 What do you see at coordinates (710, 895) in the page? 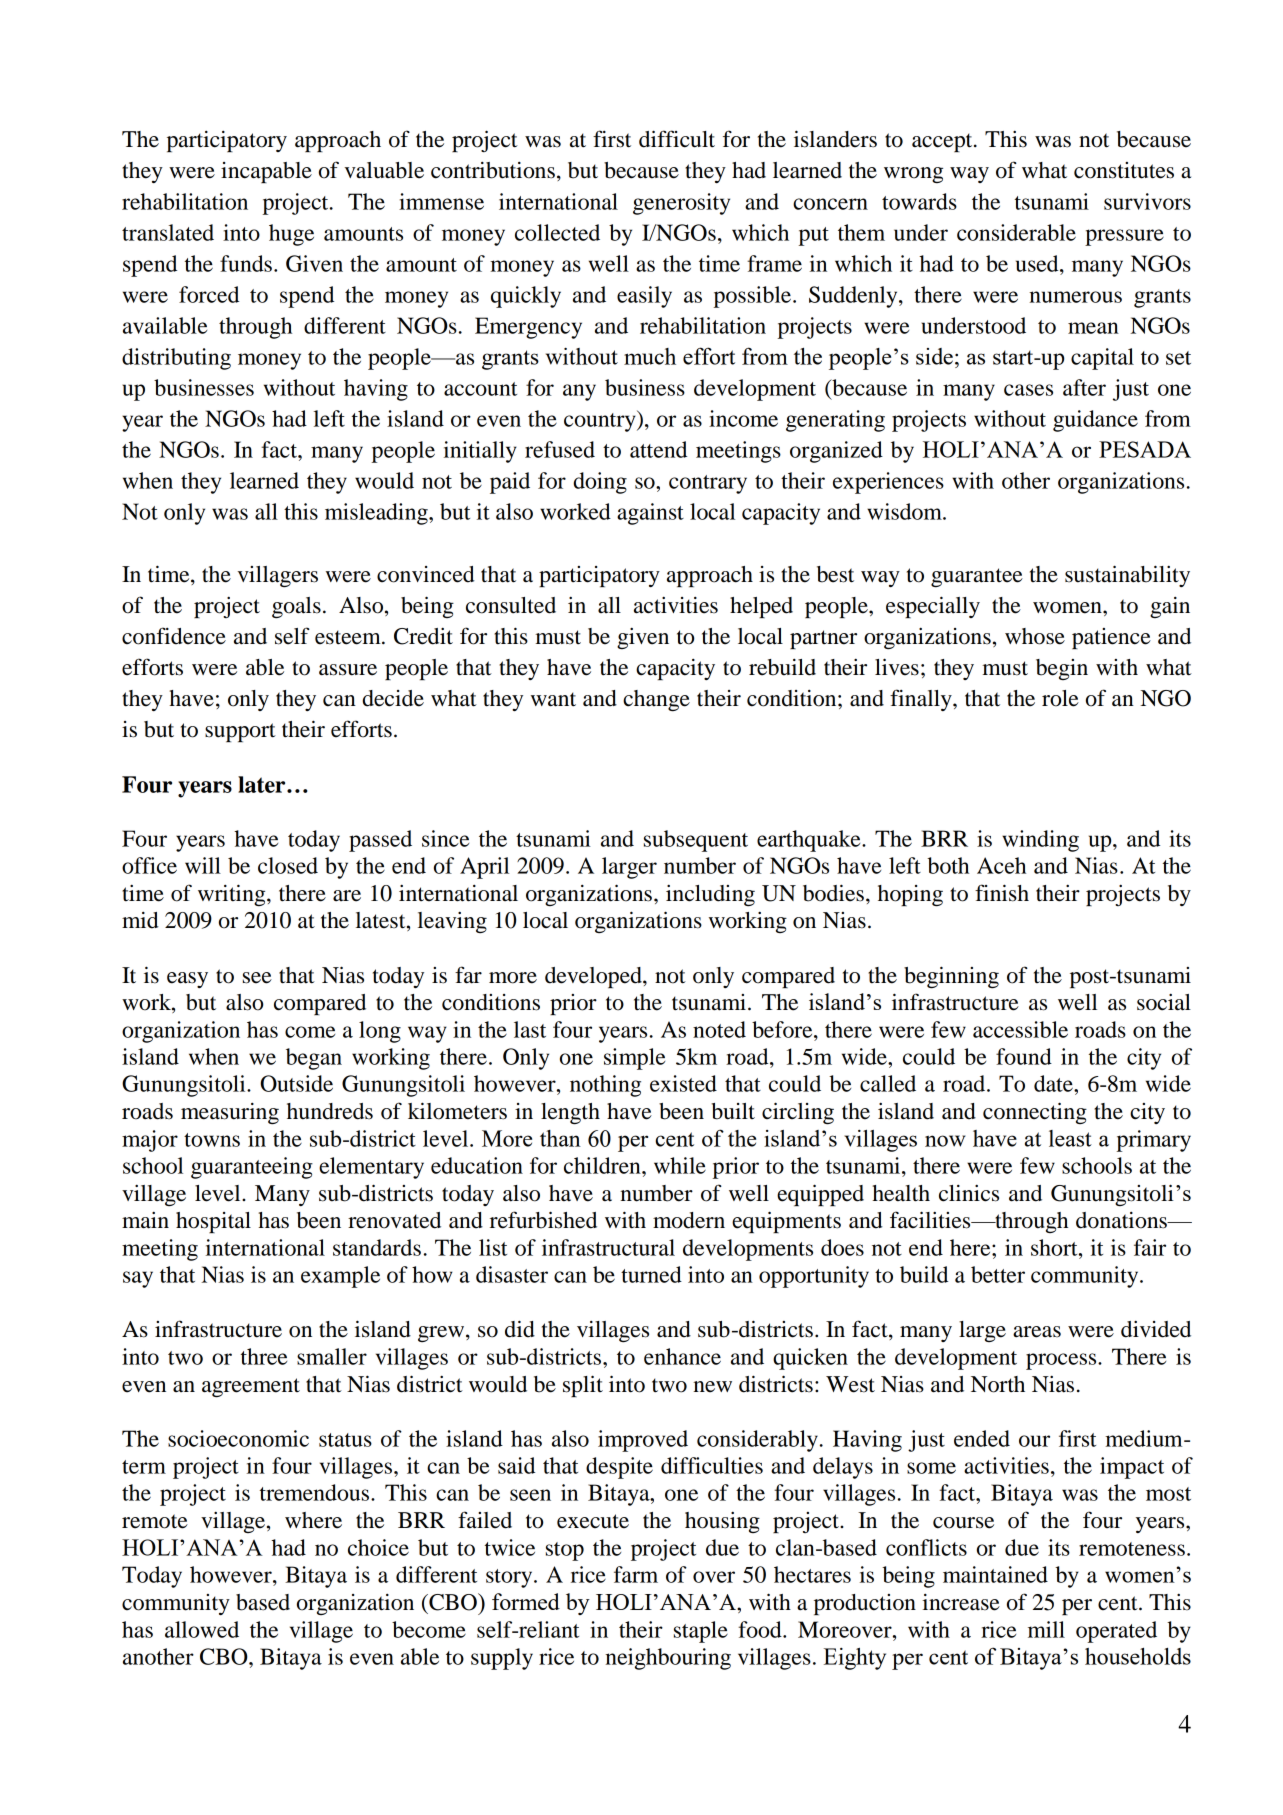
I see `including` at bounding box center [710, 895].
